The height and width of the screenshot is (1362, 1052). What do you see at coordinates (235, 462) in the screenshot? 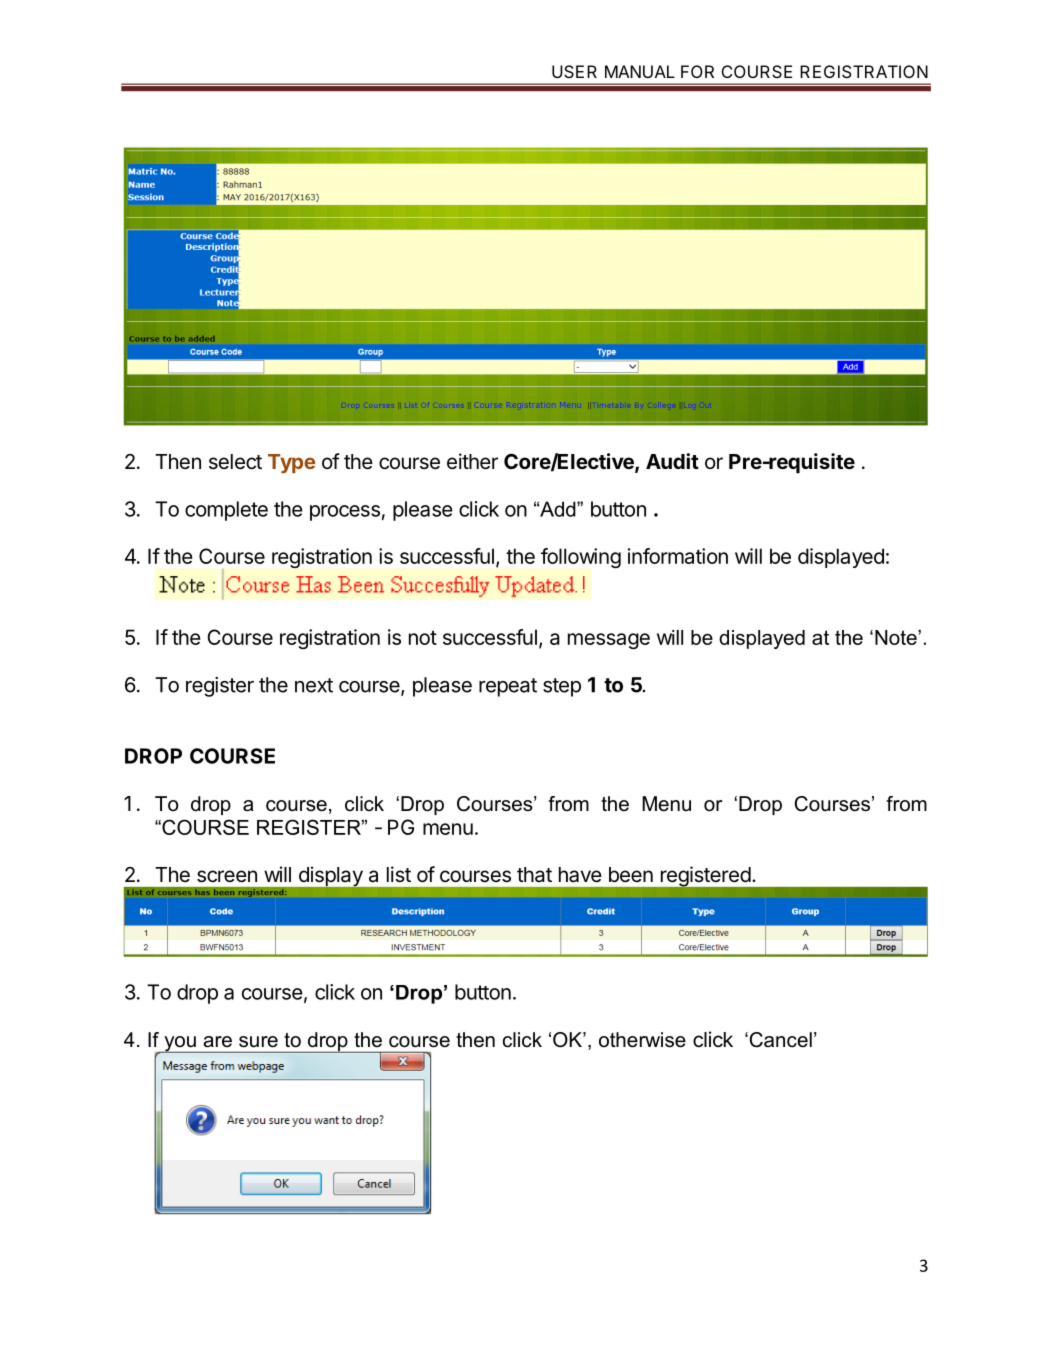
I see `select` at bounding box center [235, 462].
